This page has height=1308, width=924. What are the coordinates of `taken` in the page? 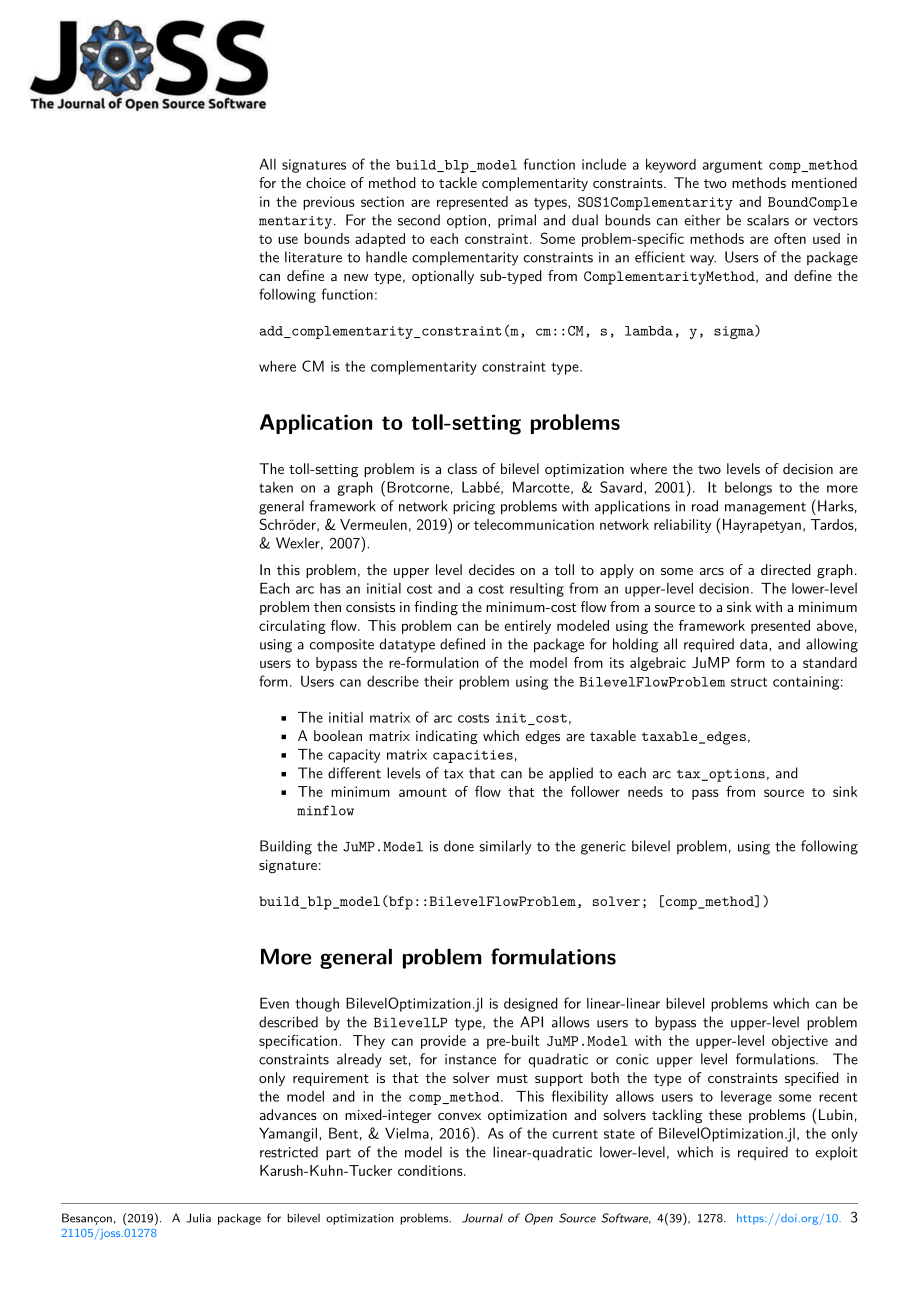 It's located at (276, 487).
